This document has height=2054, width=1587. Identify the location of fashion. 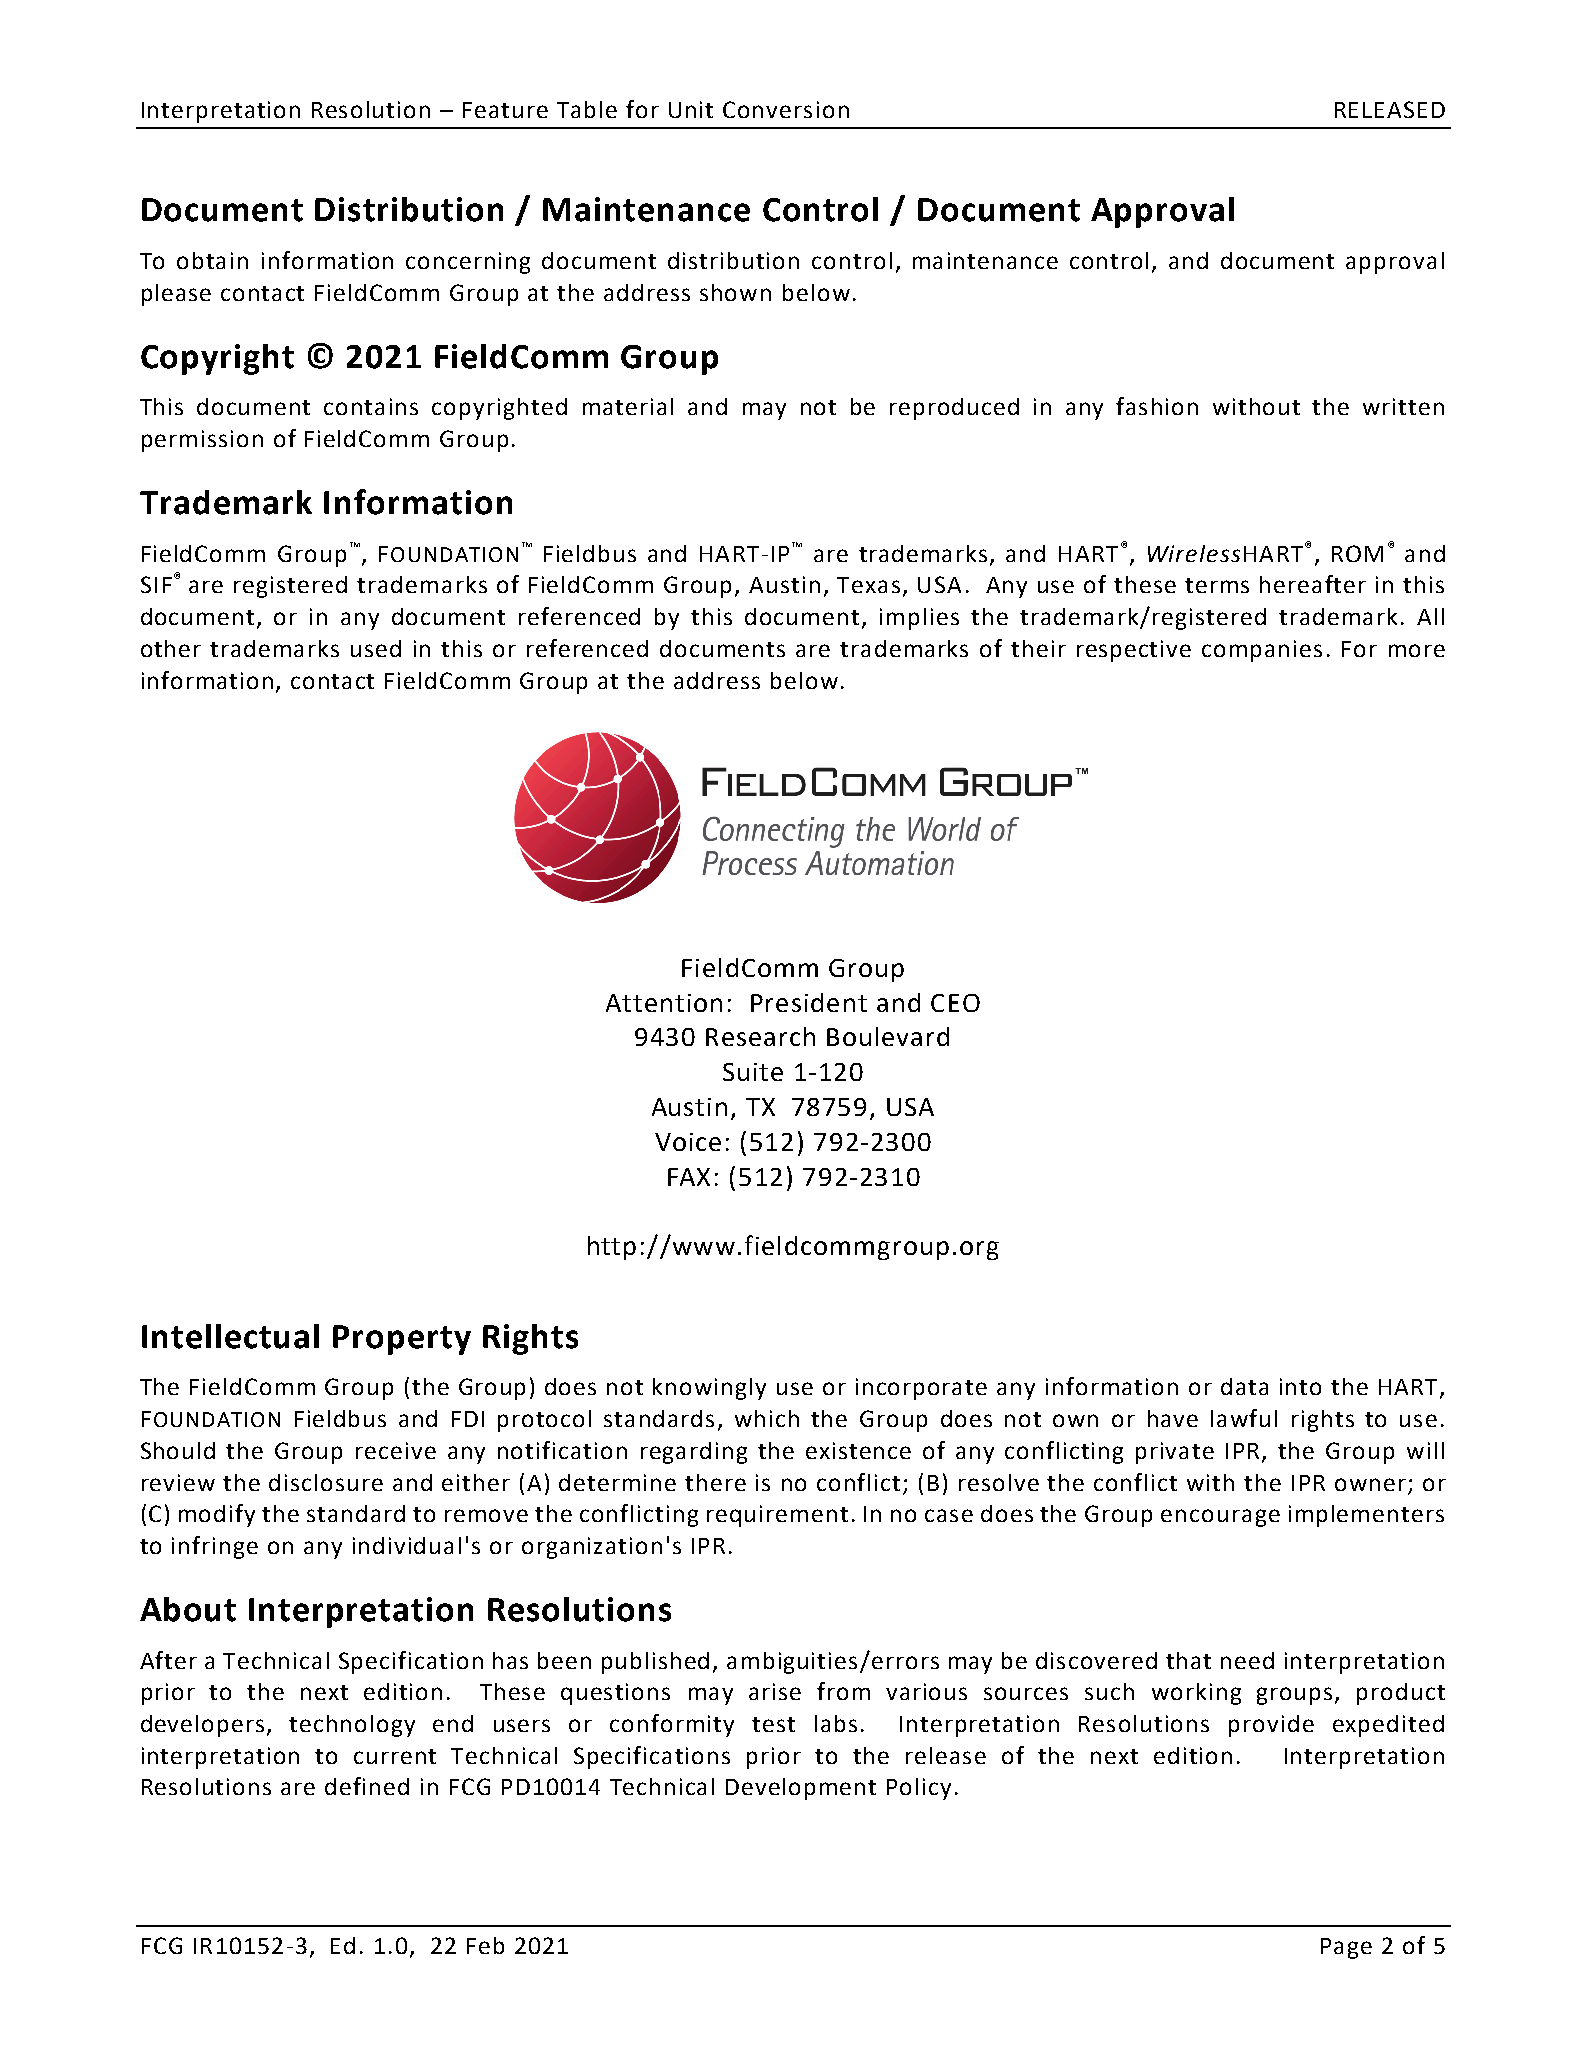
(1157, 406).
